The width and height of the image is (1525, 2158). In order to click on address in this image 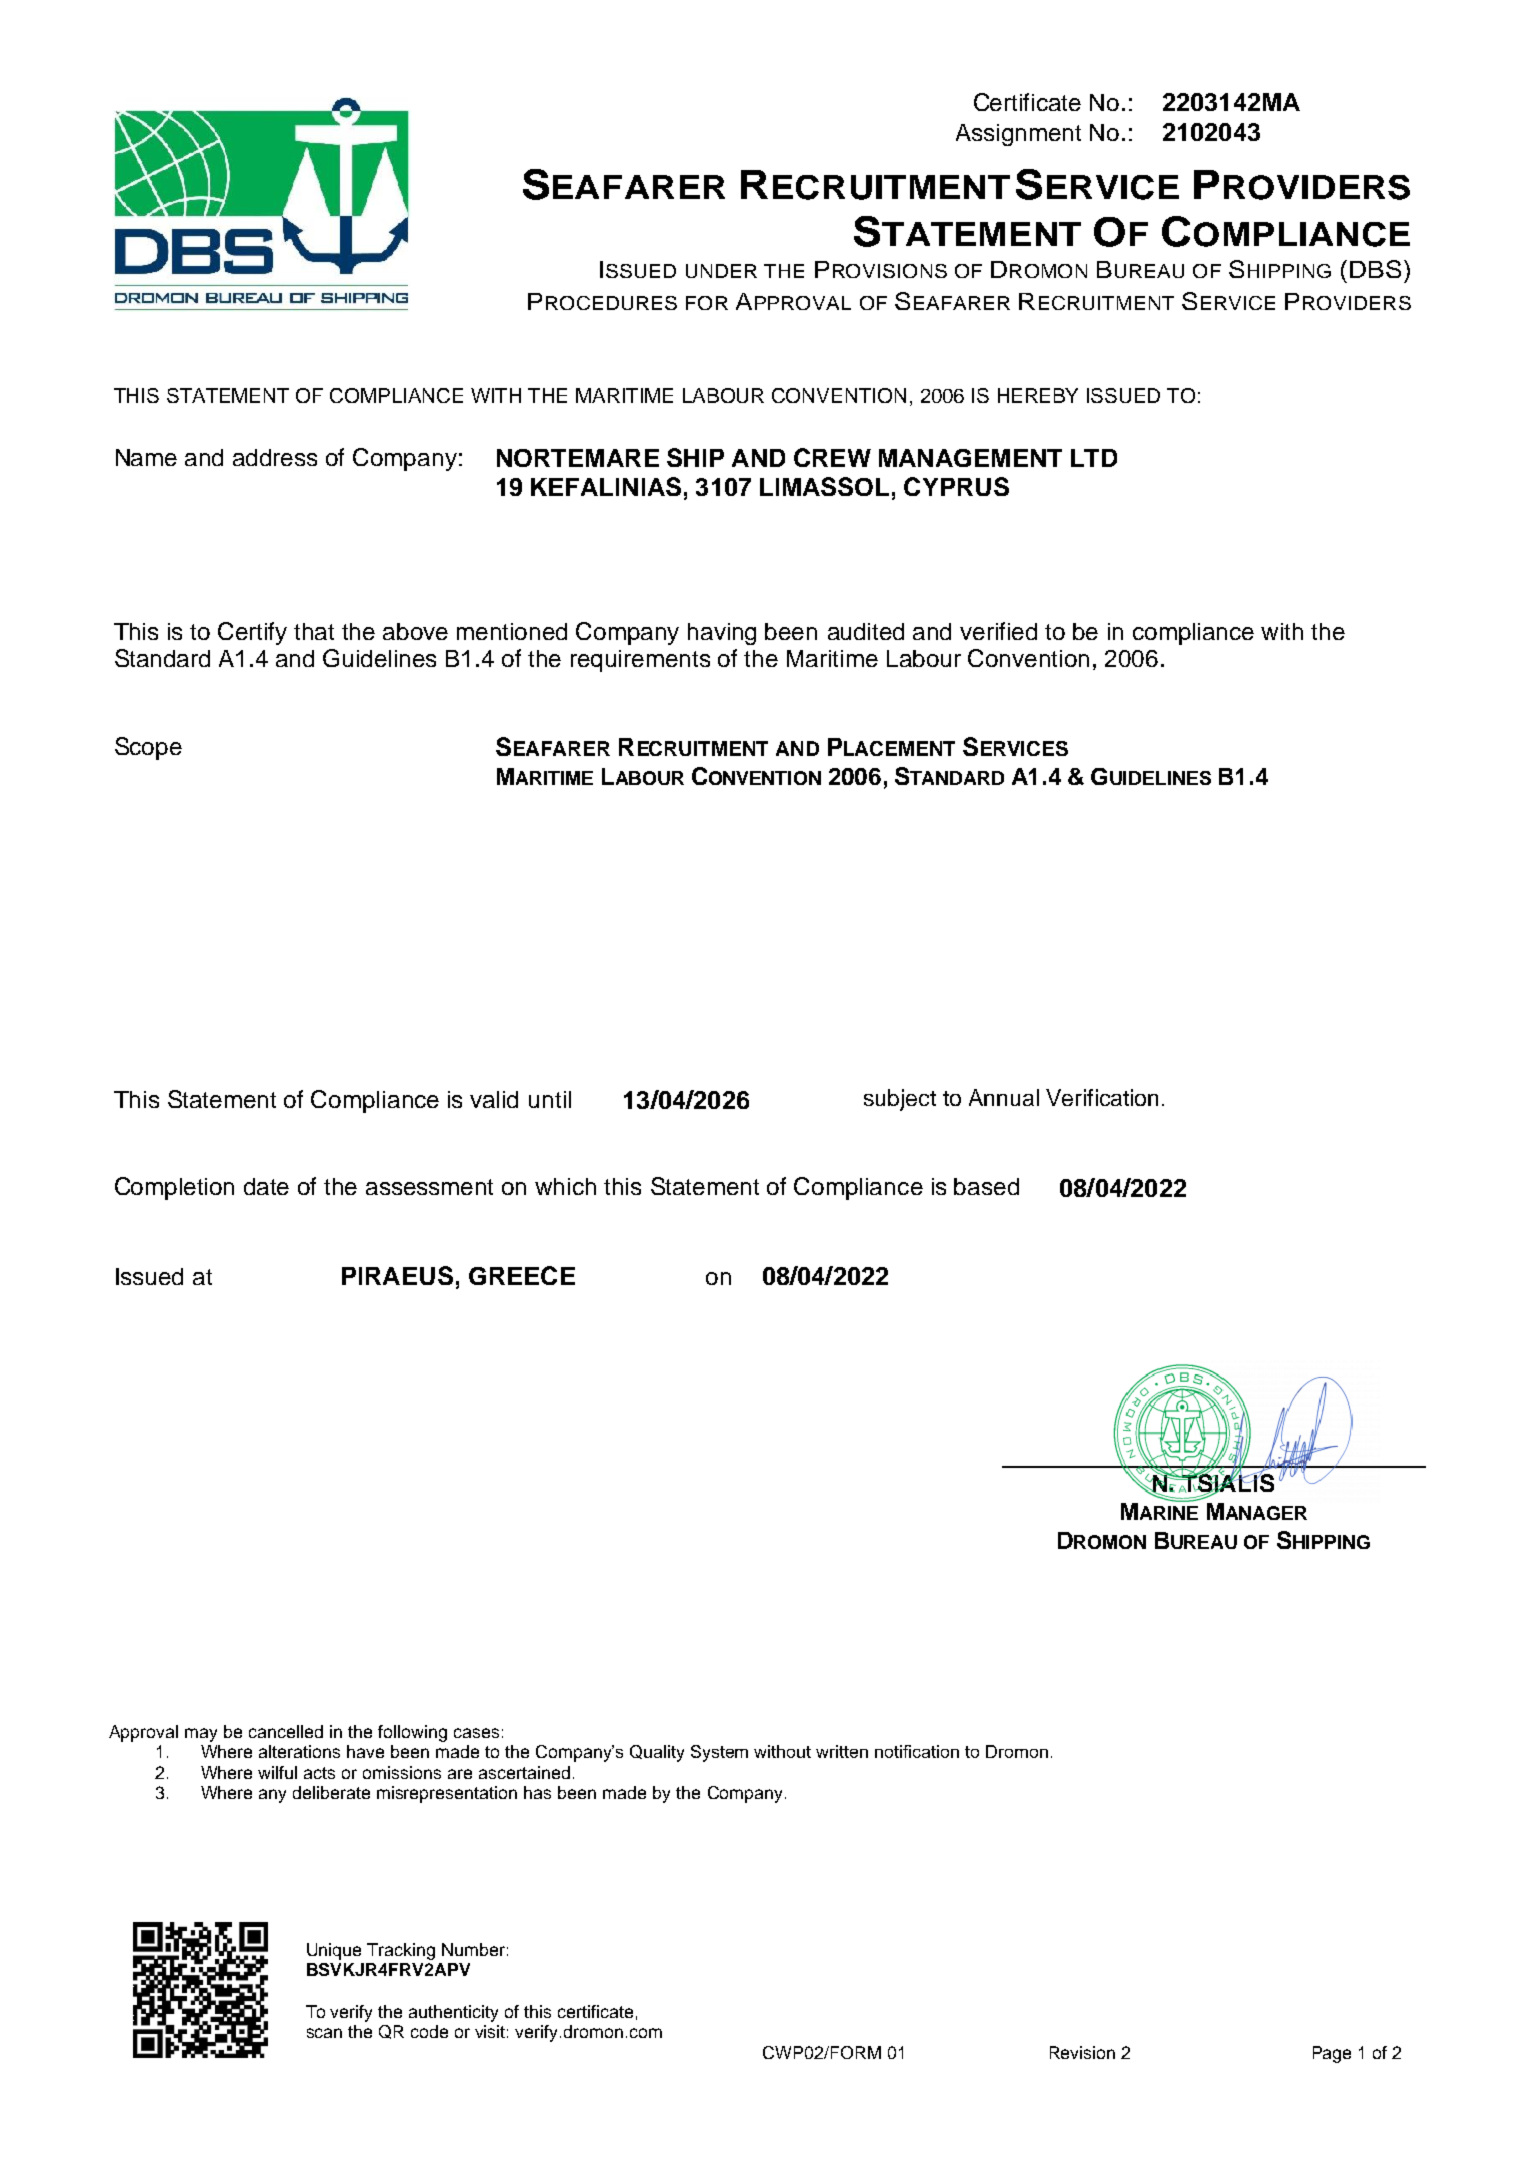, I will do `click(275, 457)`.
